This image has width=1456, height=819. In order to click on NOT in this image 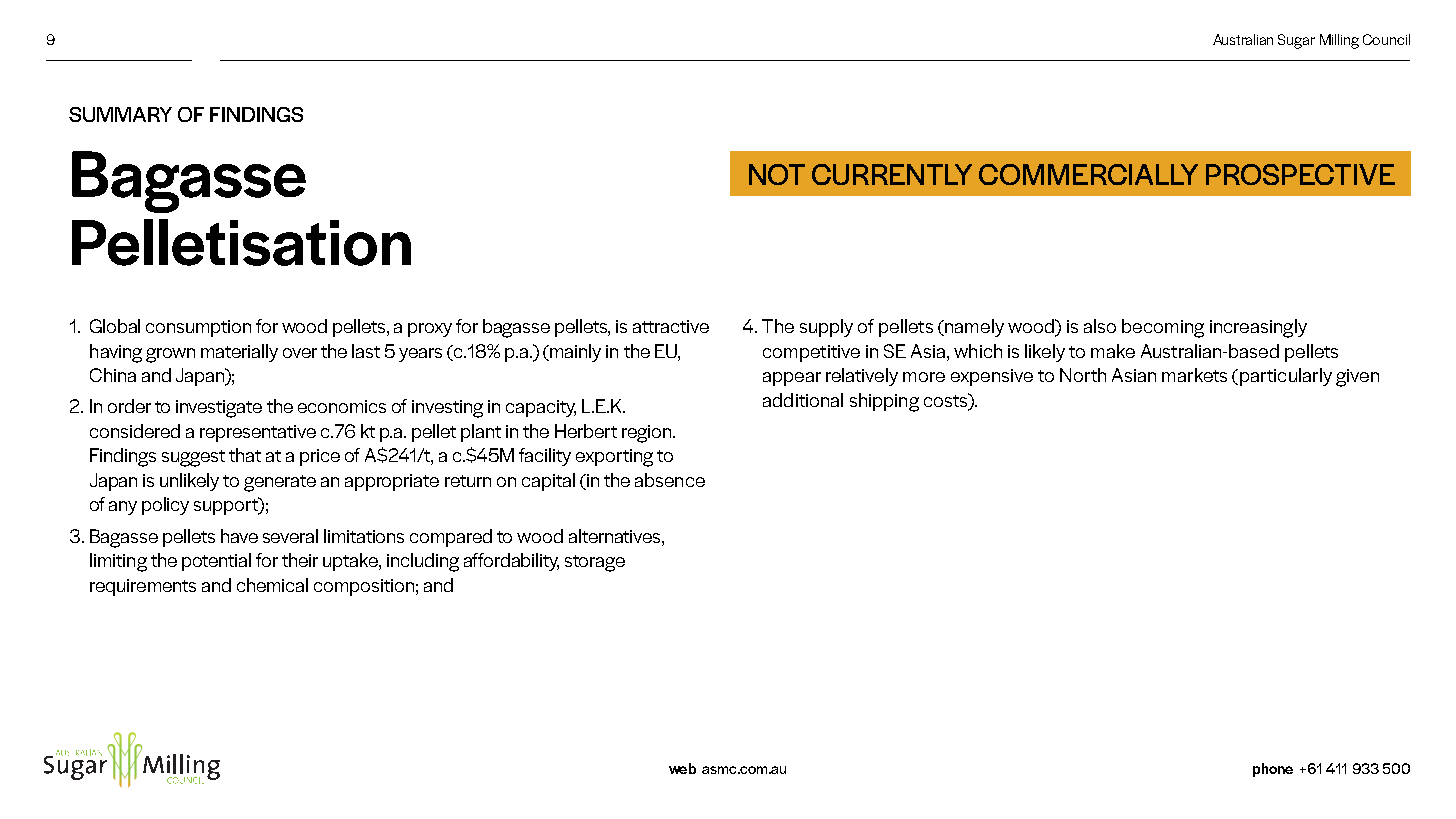, I will do `click(777, 174)`.
